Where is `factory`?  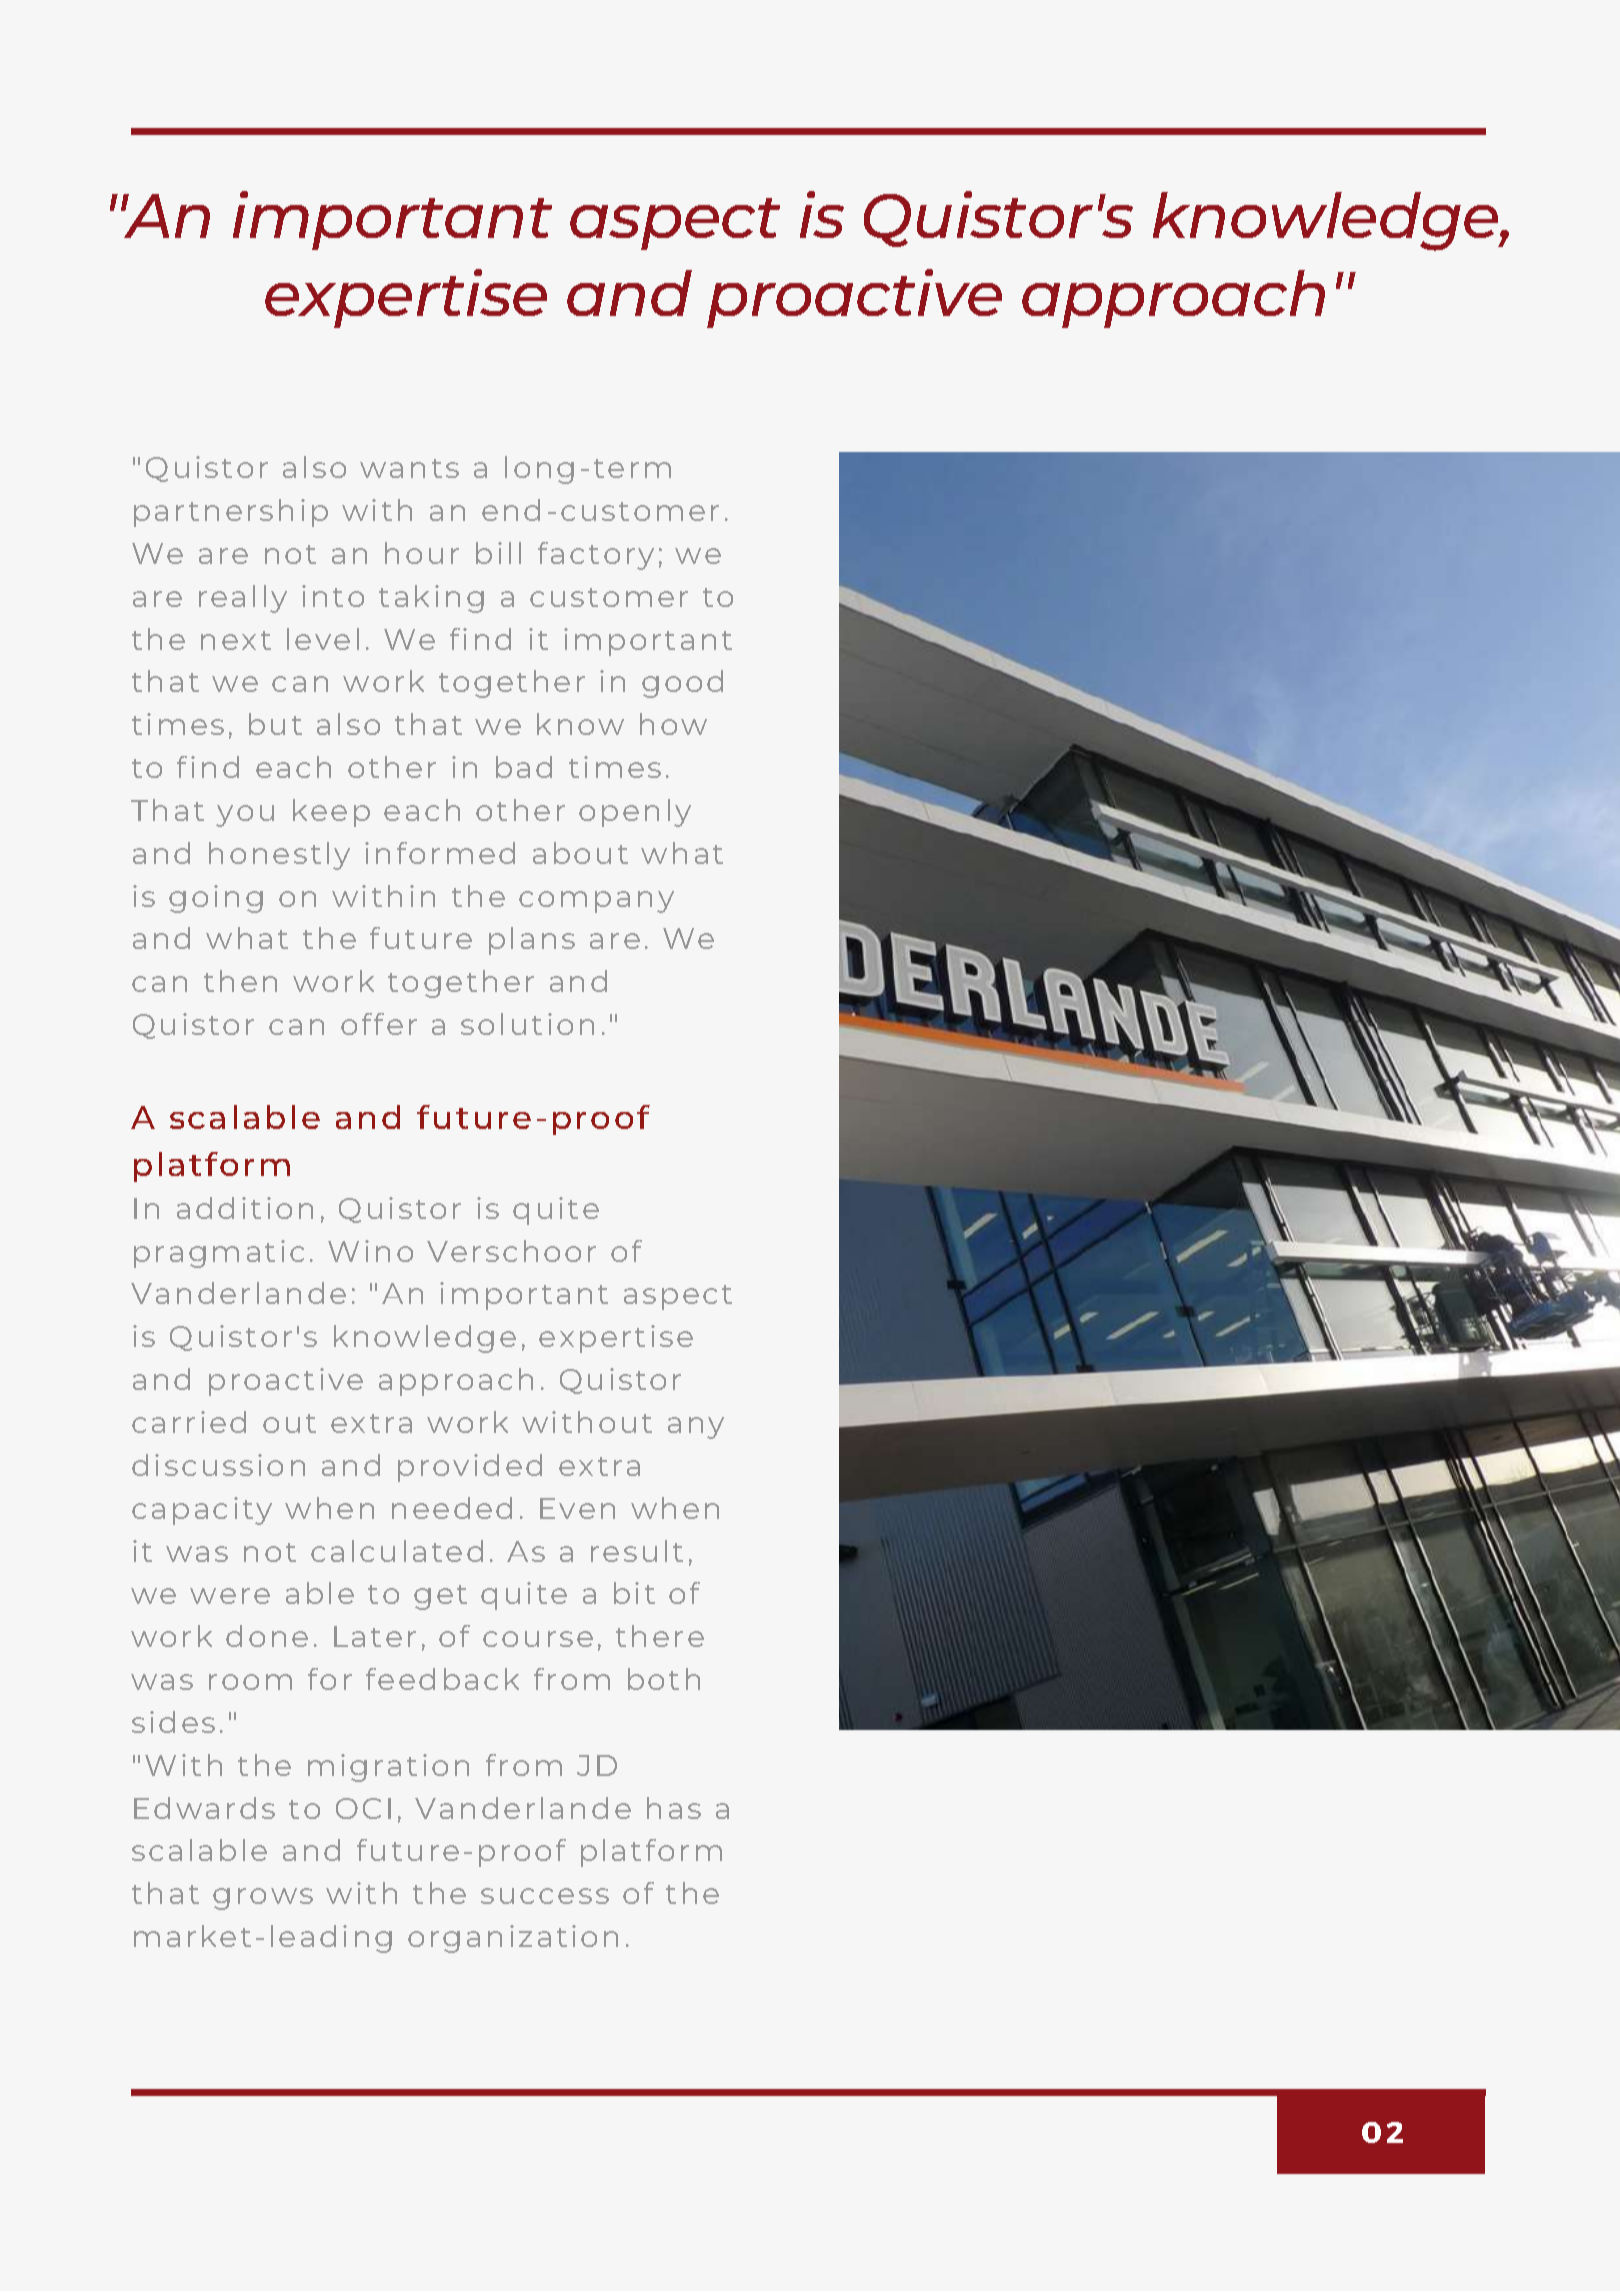
factory is located at coordinates (596, 556).
